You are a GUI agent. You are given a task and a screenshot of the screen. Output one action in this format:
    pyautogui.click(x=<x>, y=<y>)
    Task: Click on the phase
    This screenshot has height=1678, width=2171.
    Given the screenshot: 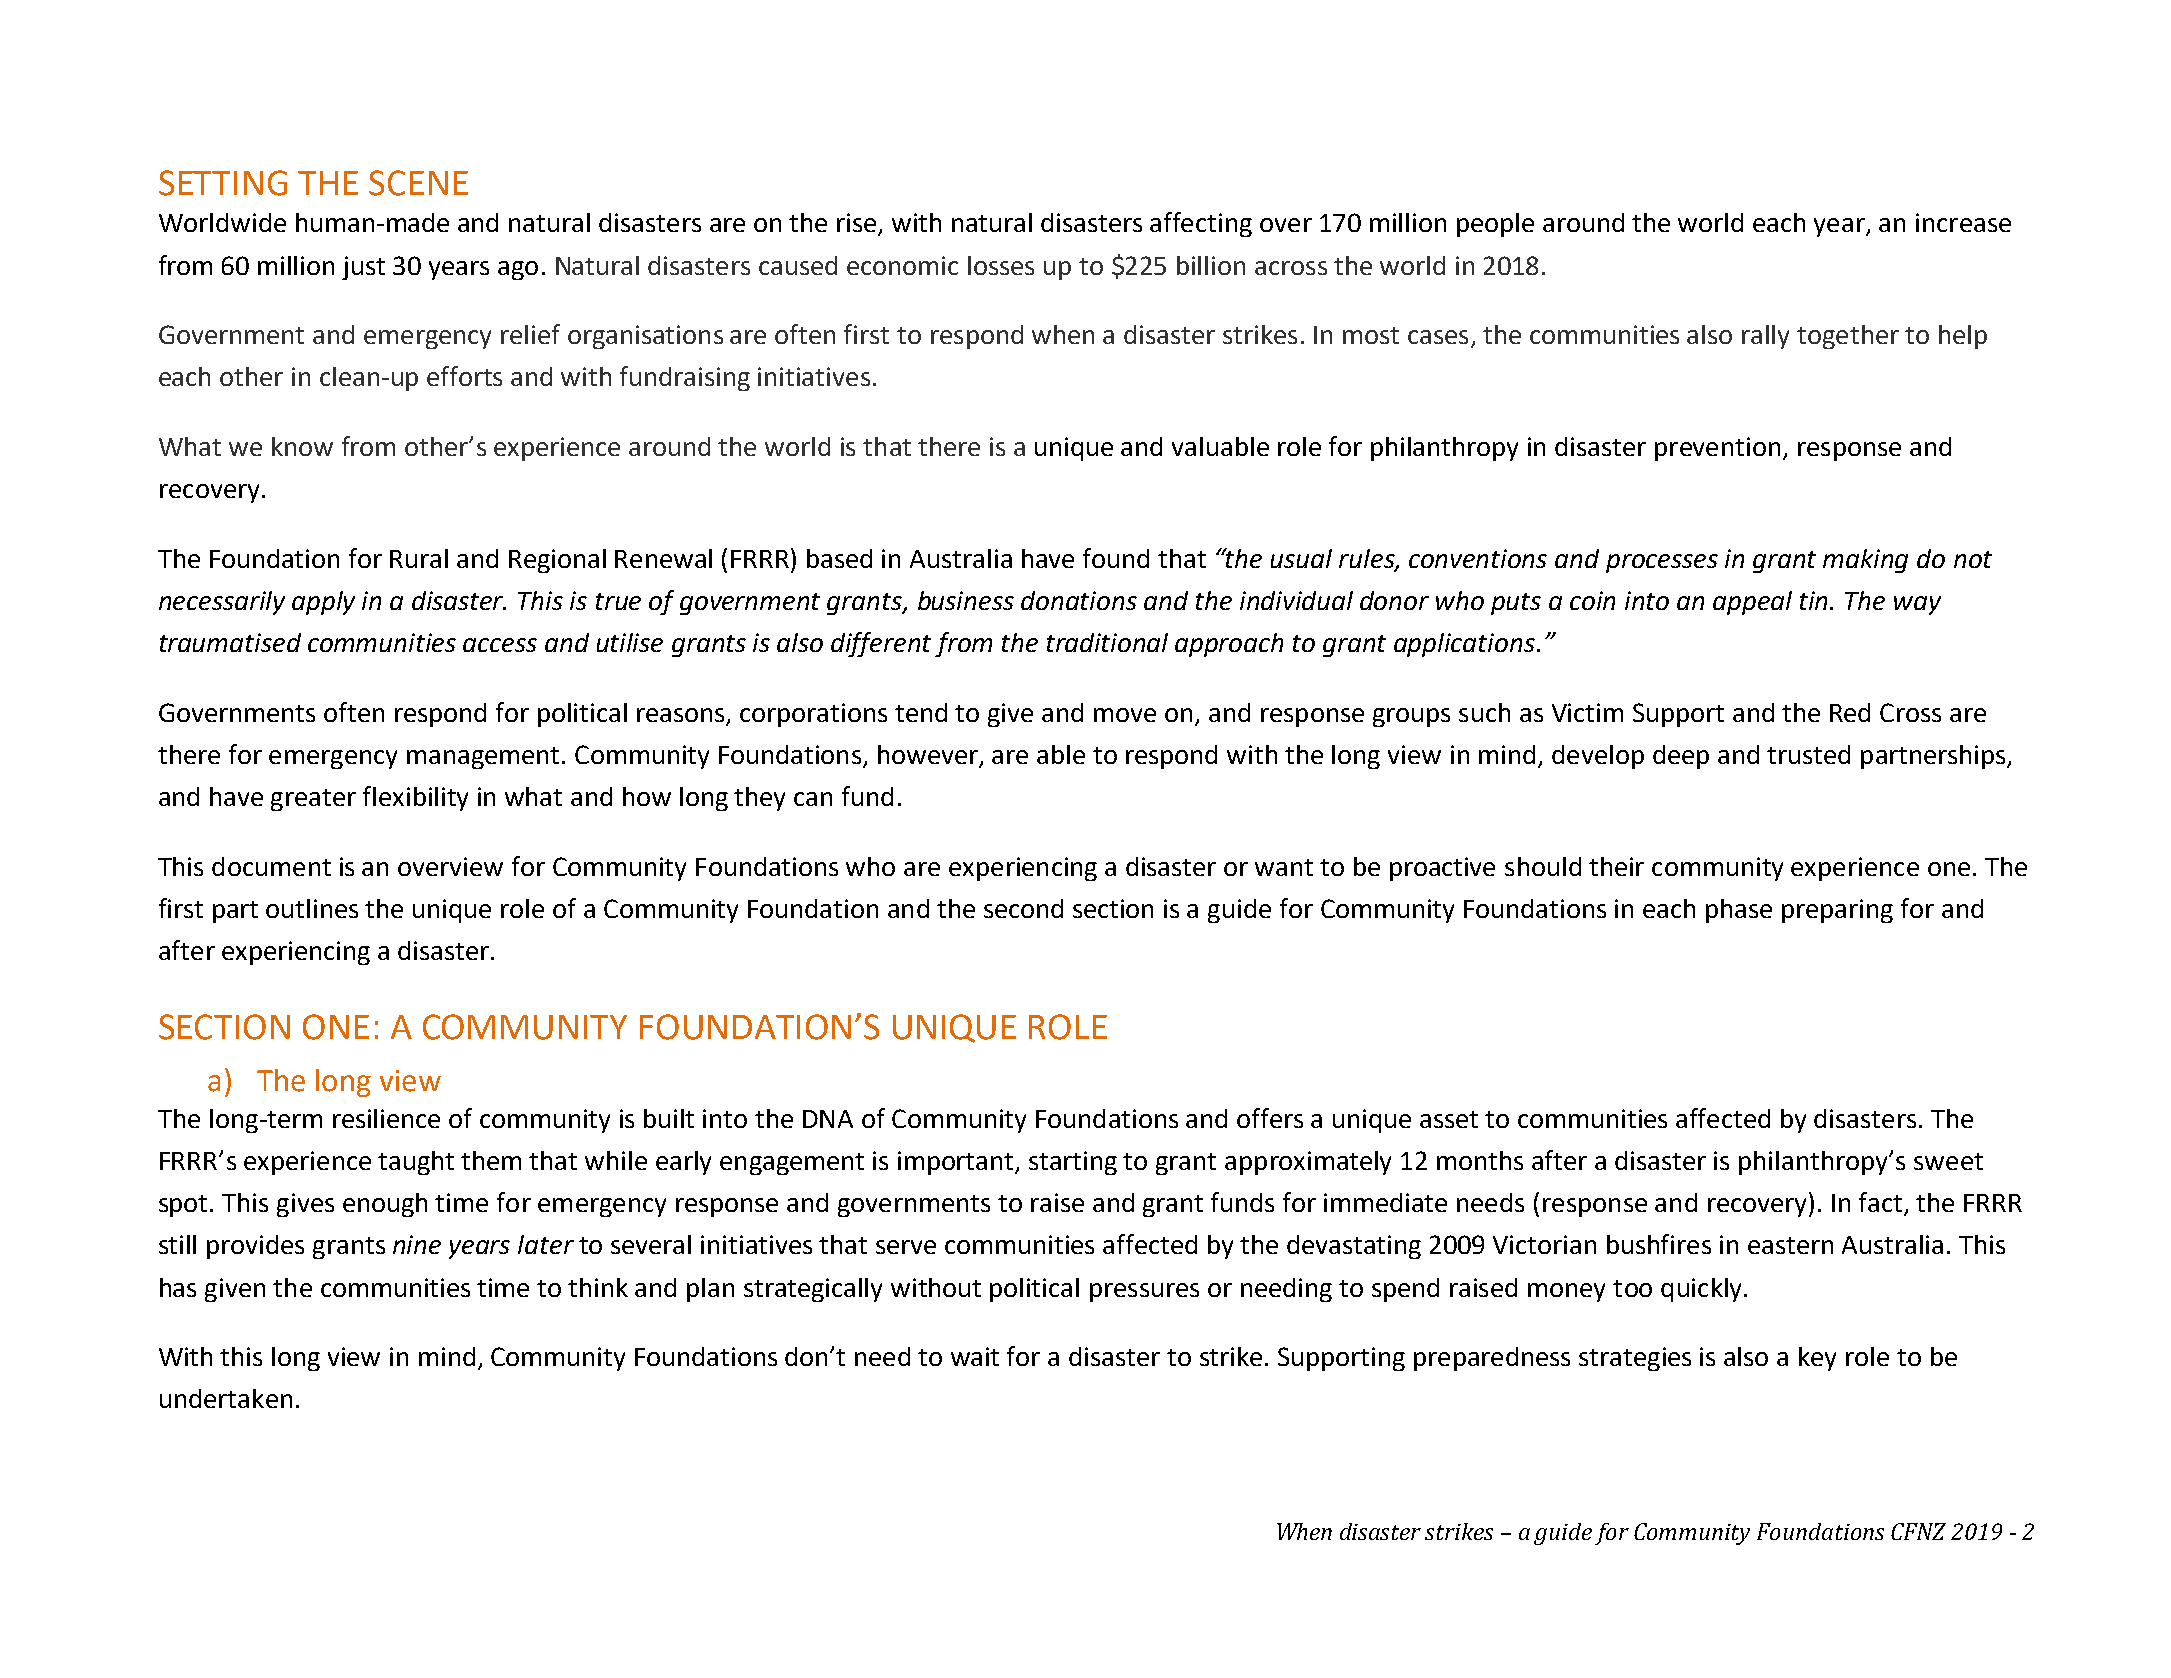 What is the action you would take?
    pyautogui.click(x=1739, y=911)
